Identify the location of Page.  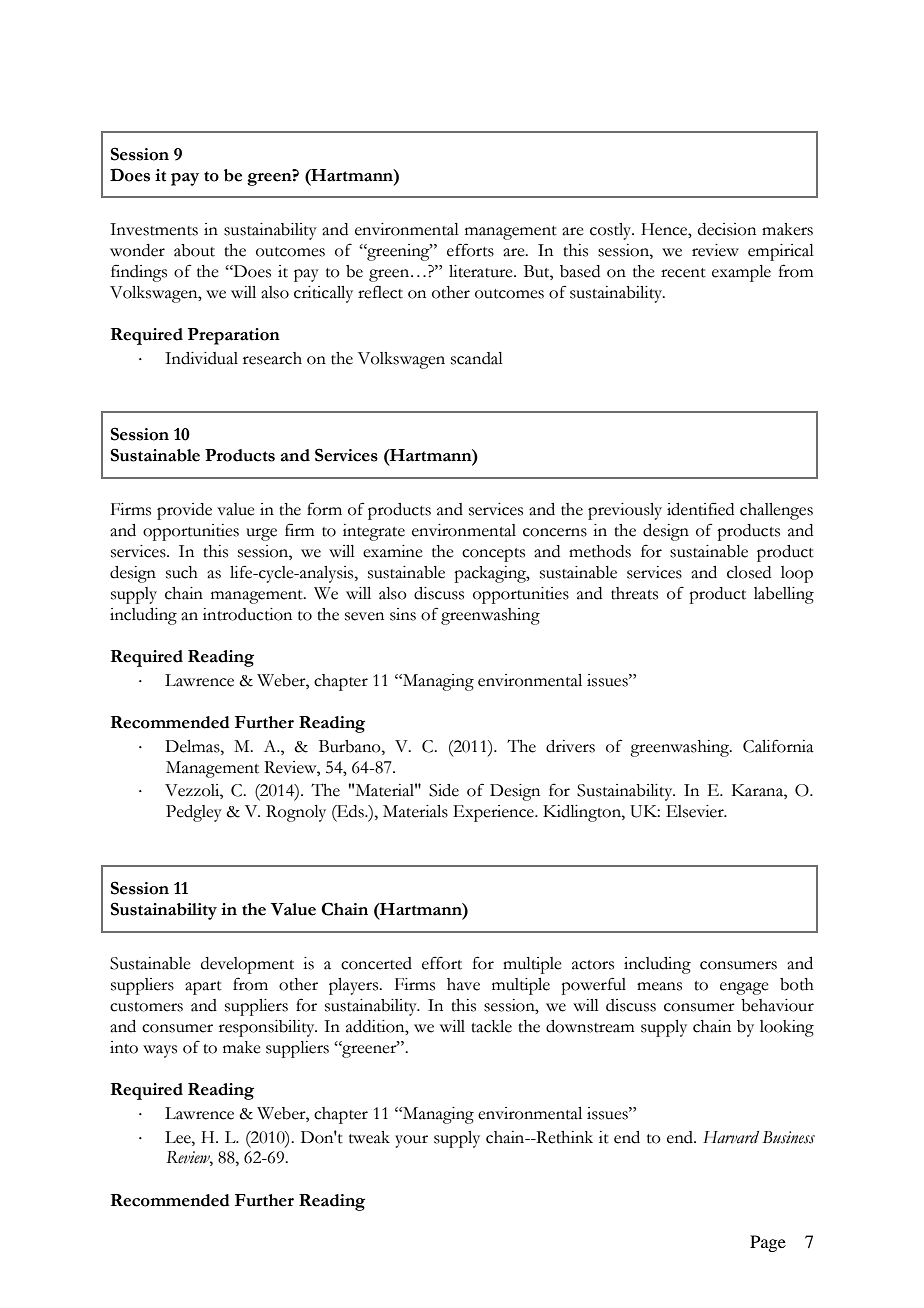
(768, 1243).
